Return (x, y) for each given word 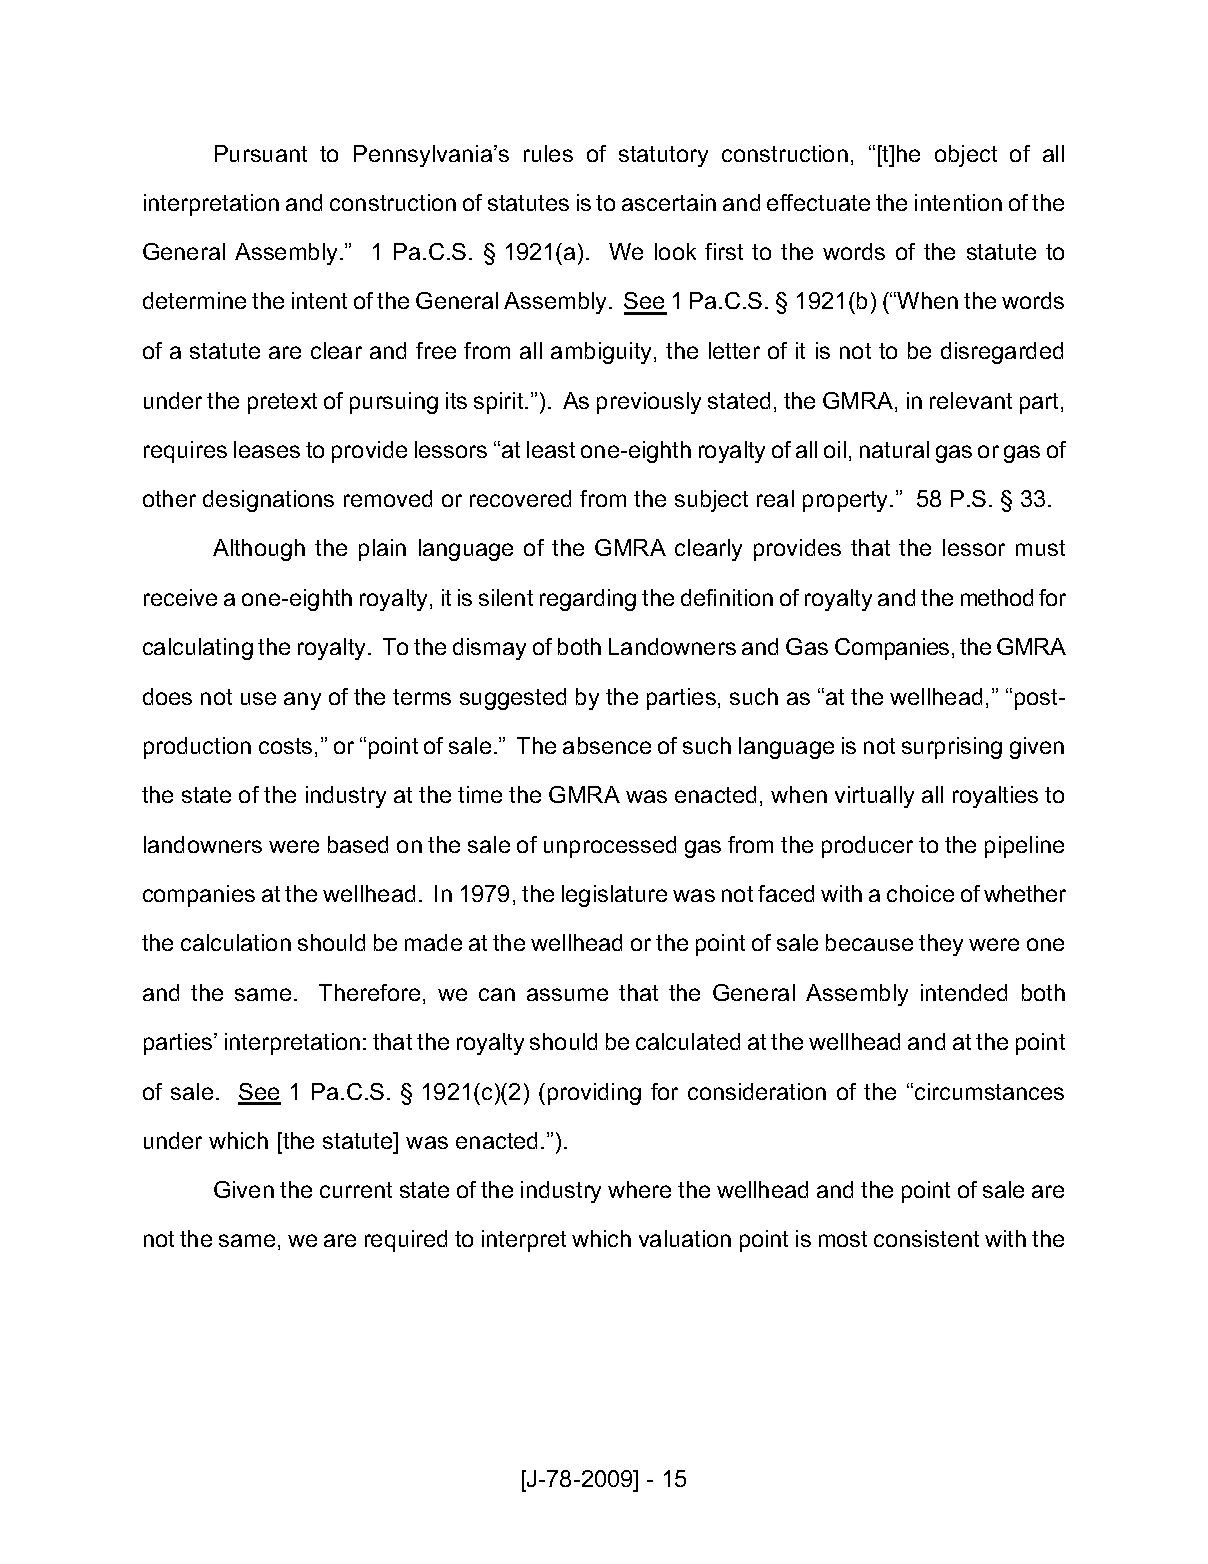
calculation (236, 942)
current (356, 1190)
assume (567, 994)
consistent (926, 1238)
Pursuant (261, 153)
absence (607, 745)
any (302, 701)
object (966, 156)
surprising (952, 748)
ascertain (669, 202)
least (551, 449)
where (639, 1189)
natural (894, 449)
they (941, 945)
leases (267, 449)
